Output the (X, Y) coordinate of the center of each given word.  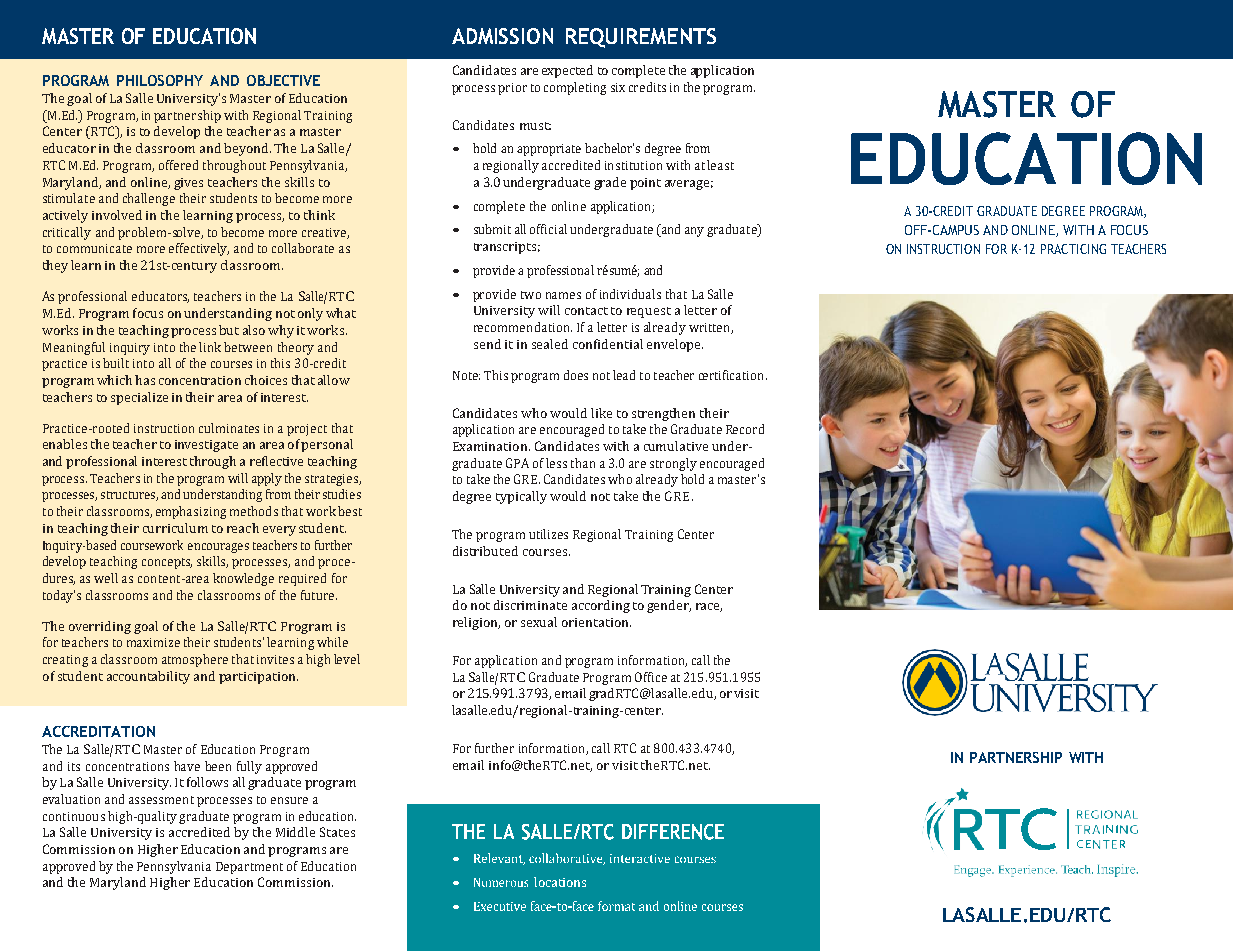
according (601, 606)
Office (651, 677)
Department (249, 868)
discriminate (530, 605)
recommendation (523, 327)
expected (567, 71)
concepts (167, 563)
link (210, 347)
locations (560, 882)
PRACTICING (1073, 249)
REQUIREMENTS (641, 38)
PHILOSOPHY (160, 80)
